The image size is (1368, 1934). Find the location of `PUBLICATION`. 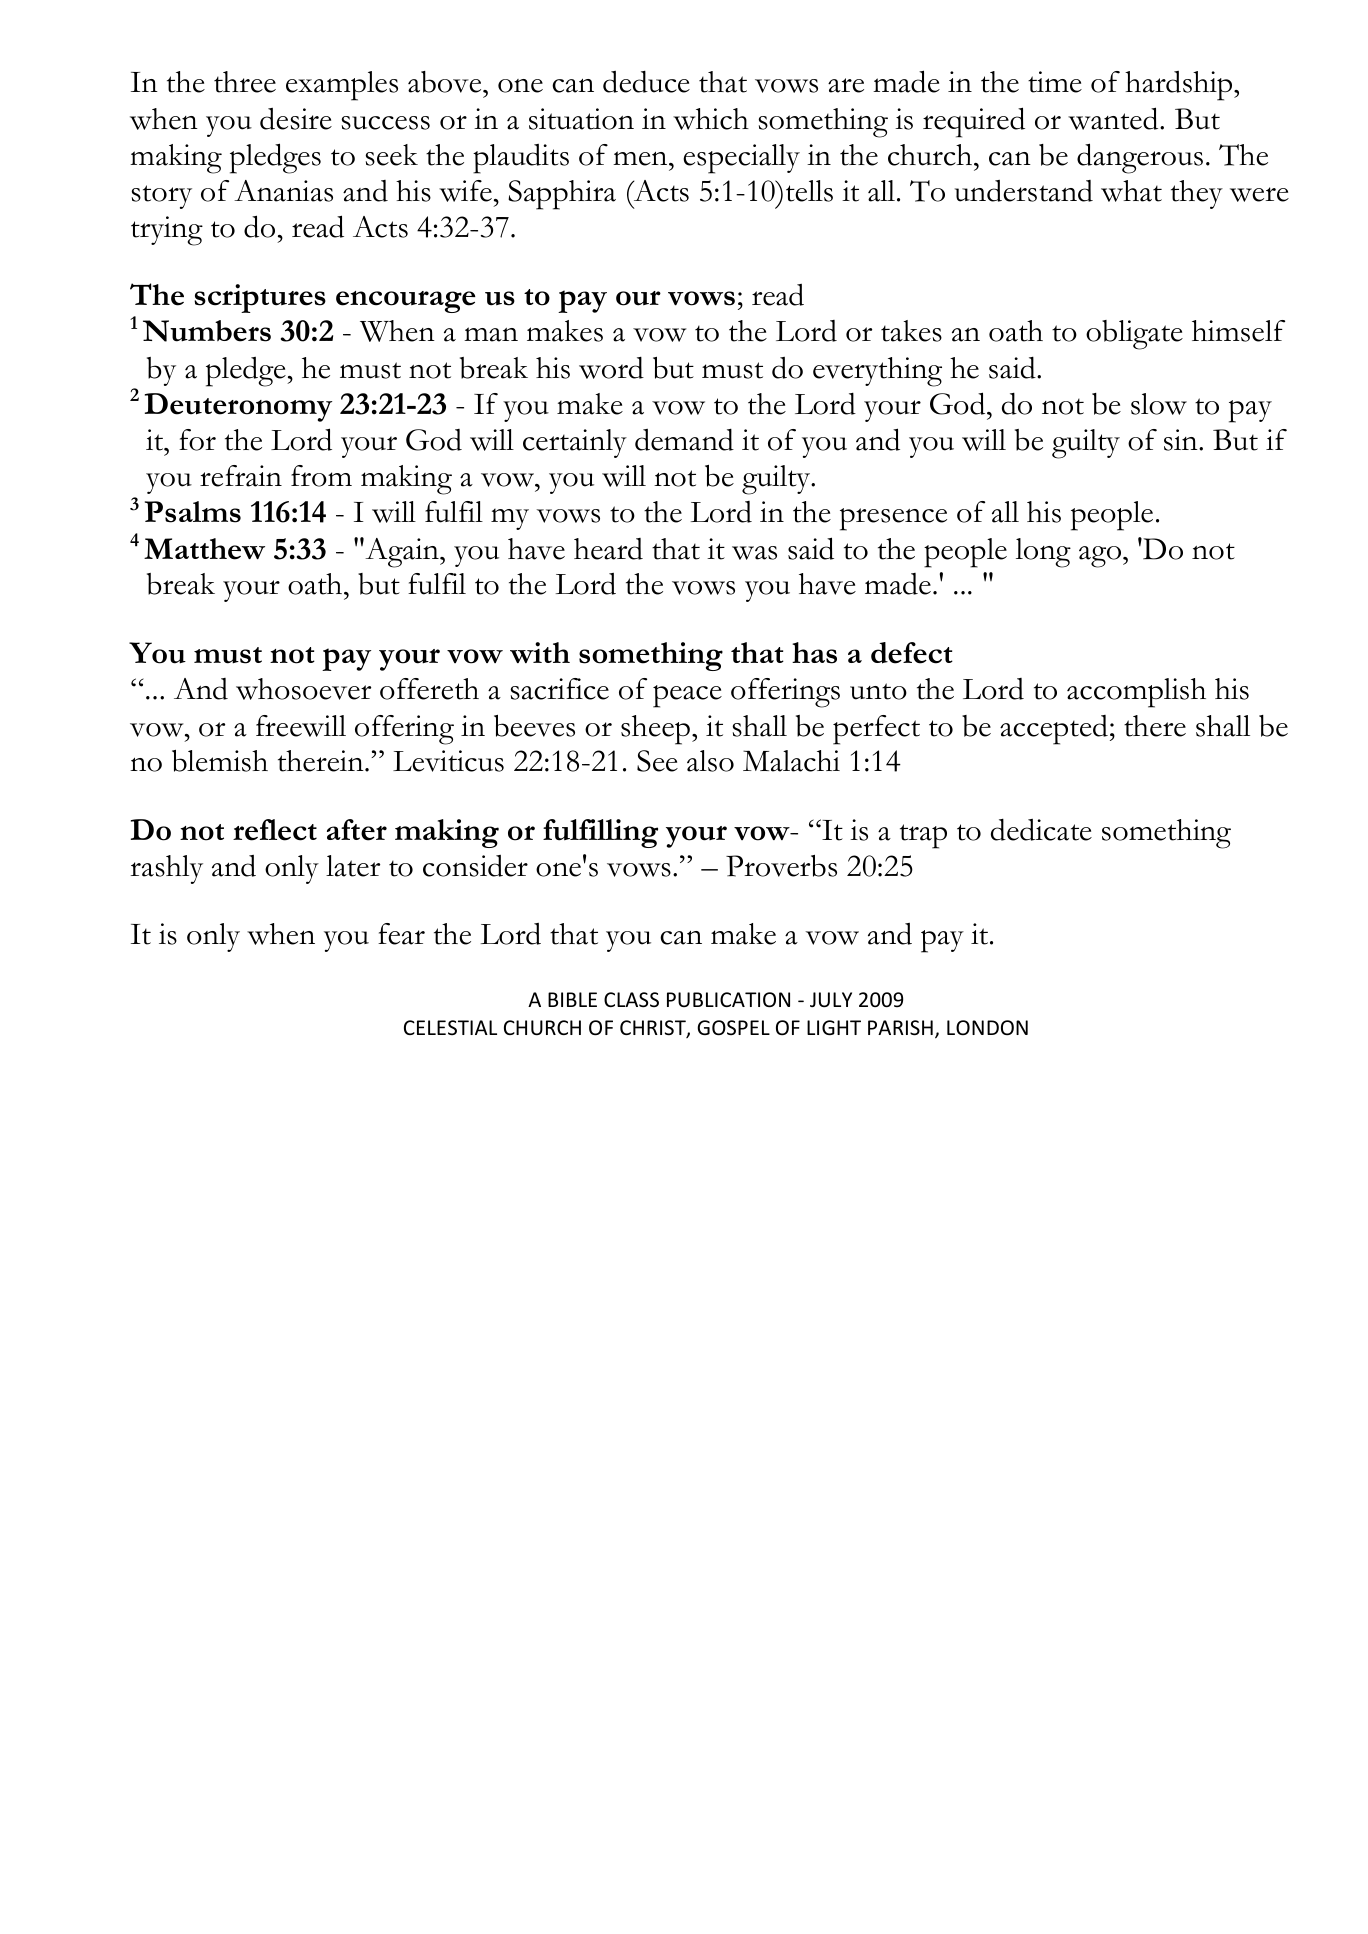

PUBLICATION is located at coordinates (728, 1000).
